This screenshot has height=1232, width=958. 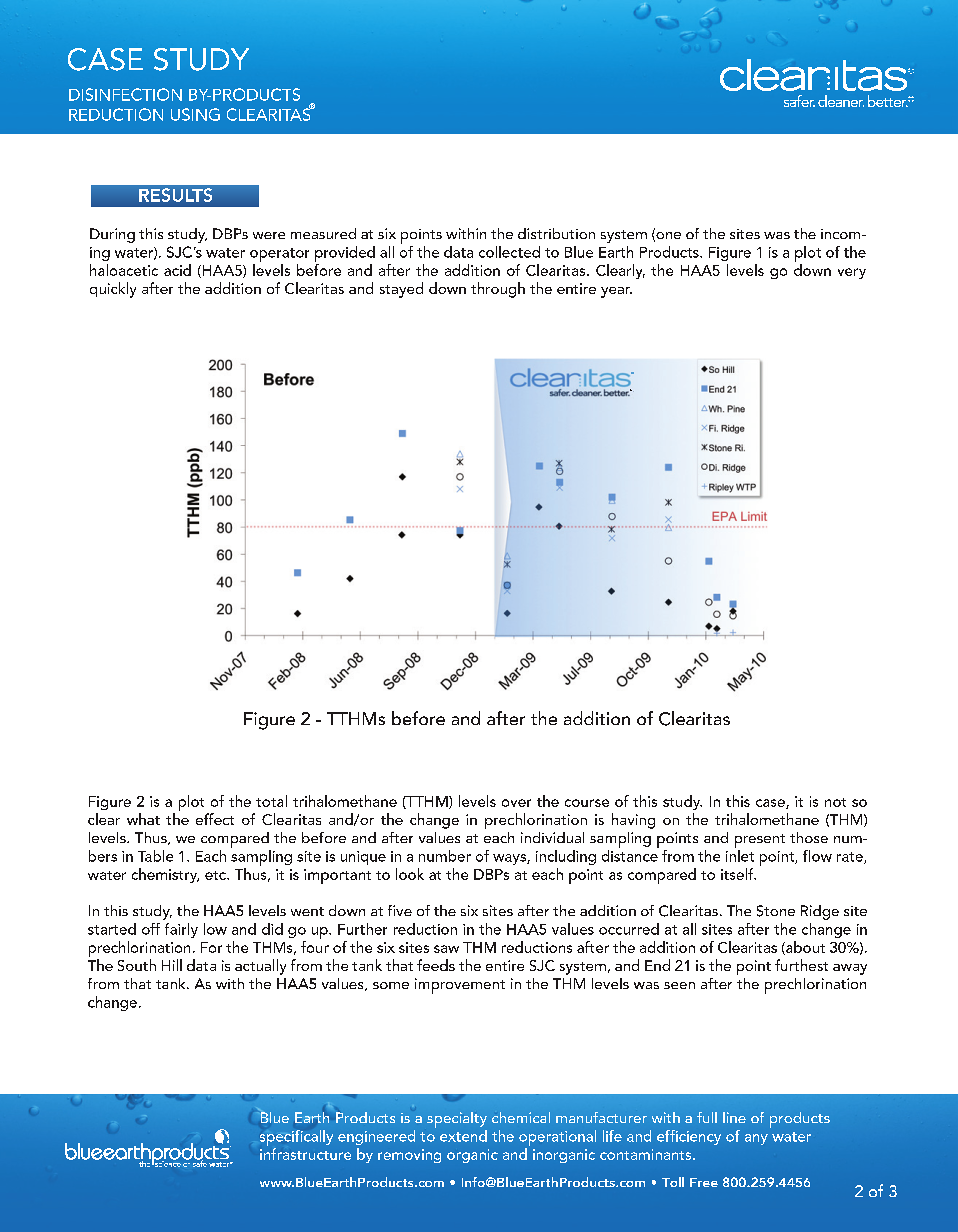 I want to click on very, so click(x=852, y=273).
